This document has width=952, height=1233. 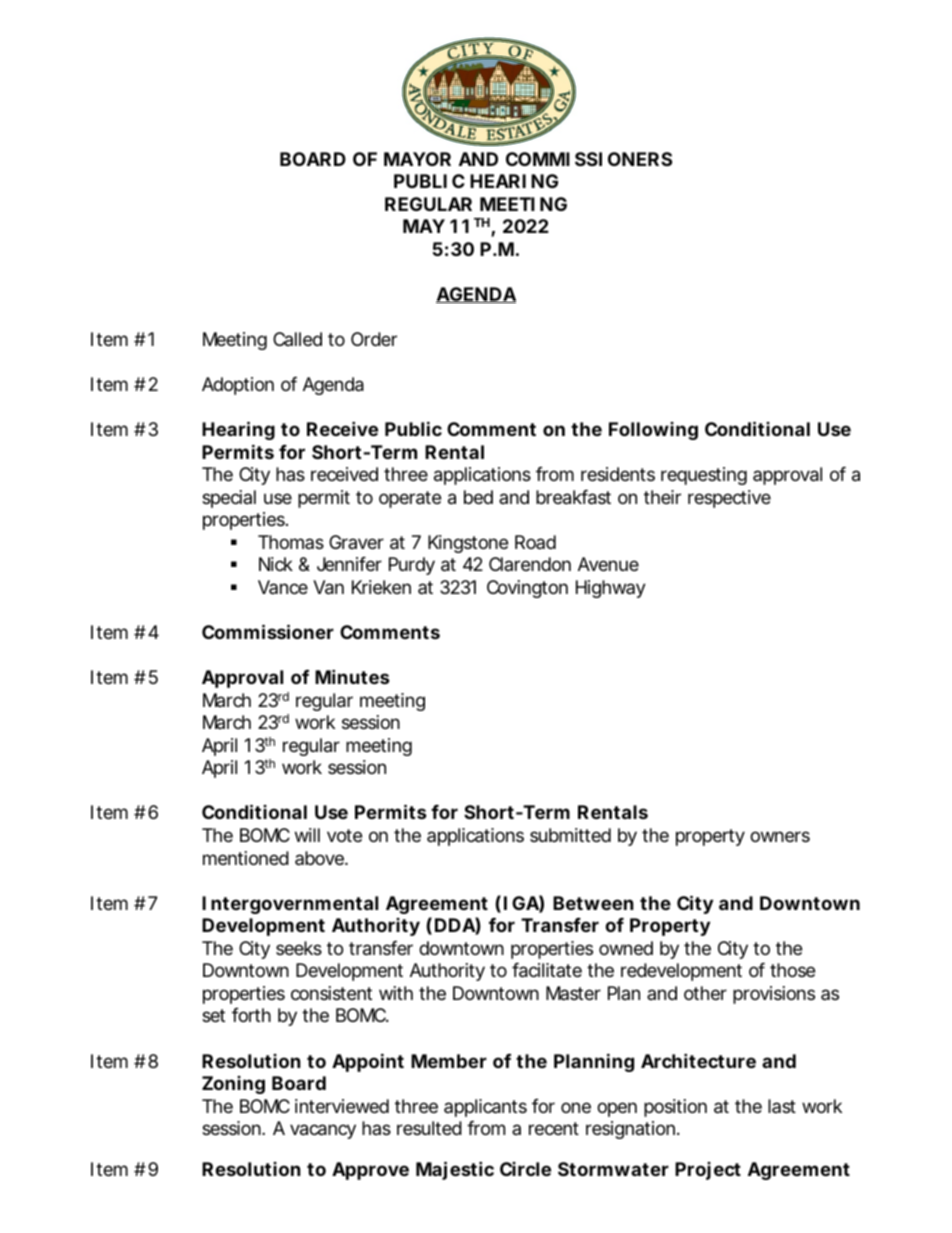 I want to click on Following, so click(x=653, y=431).
